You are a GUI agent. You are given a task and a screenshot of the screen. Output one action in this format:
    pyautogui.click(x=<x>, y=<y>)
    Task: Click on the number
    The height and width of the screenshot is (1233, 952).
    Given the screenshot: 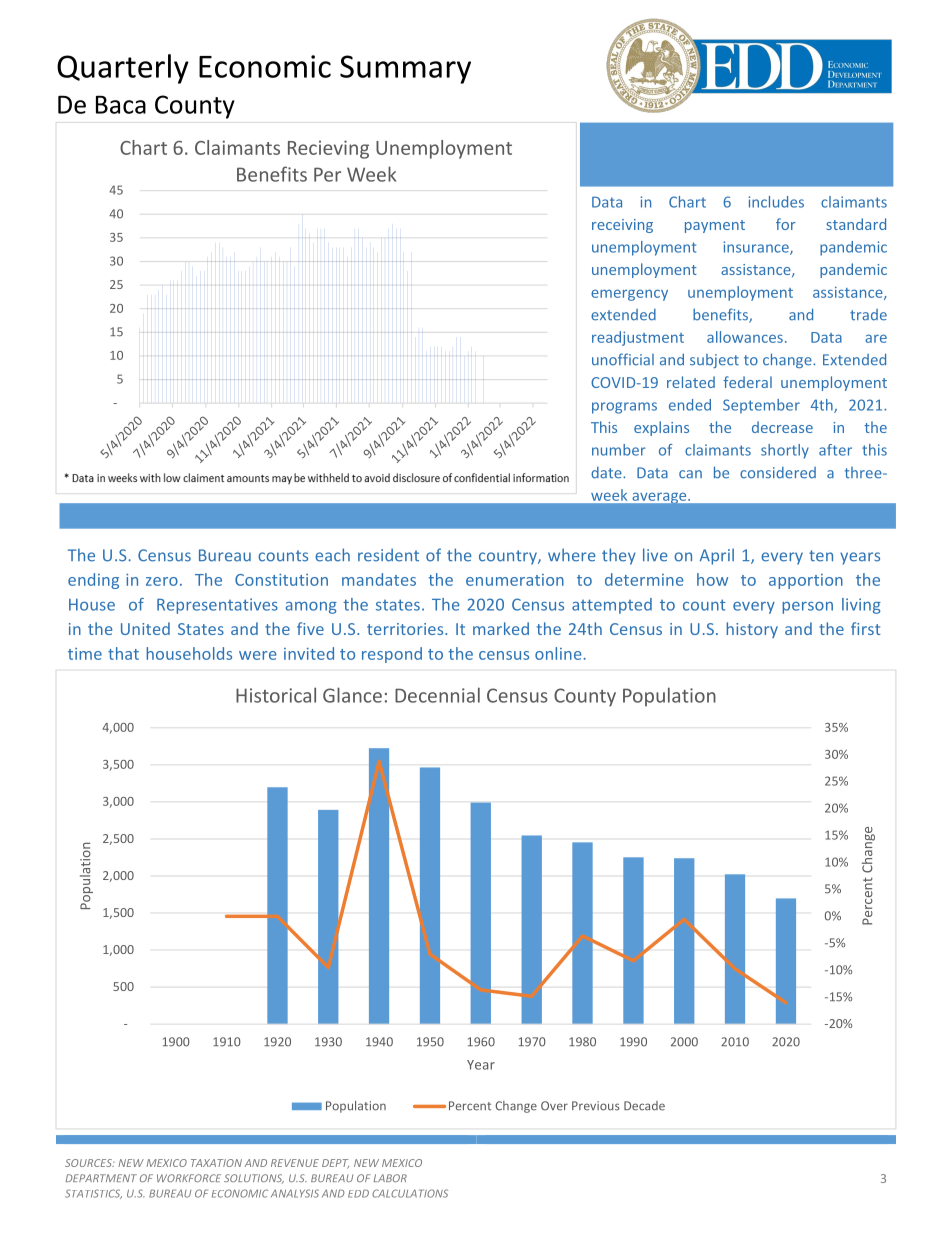 What is the action you would take?
    pyautogui.click(x=619, y=450)
